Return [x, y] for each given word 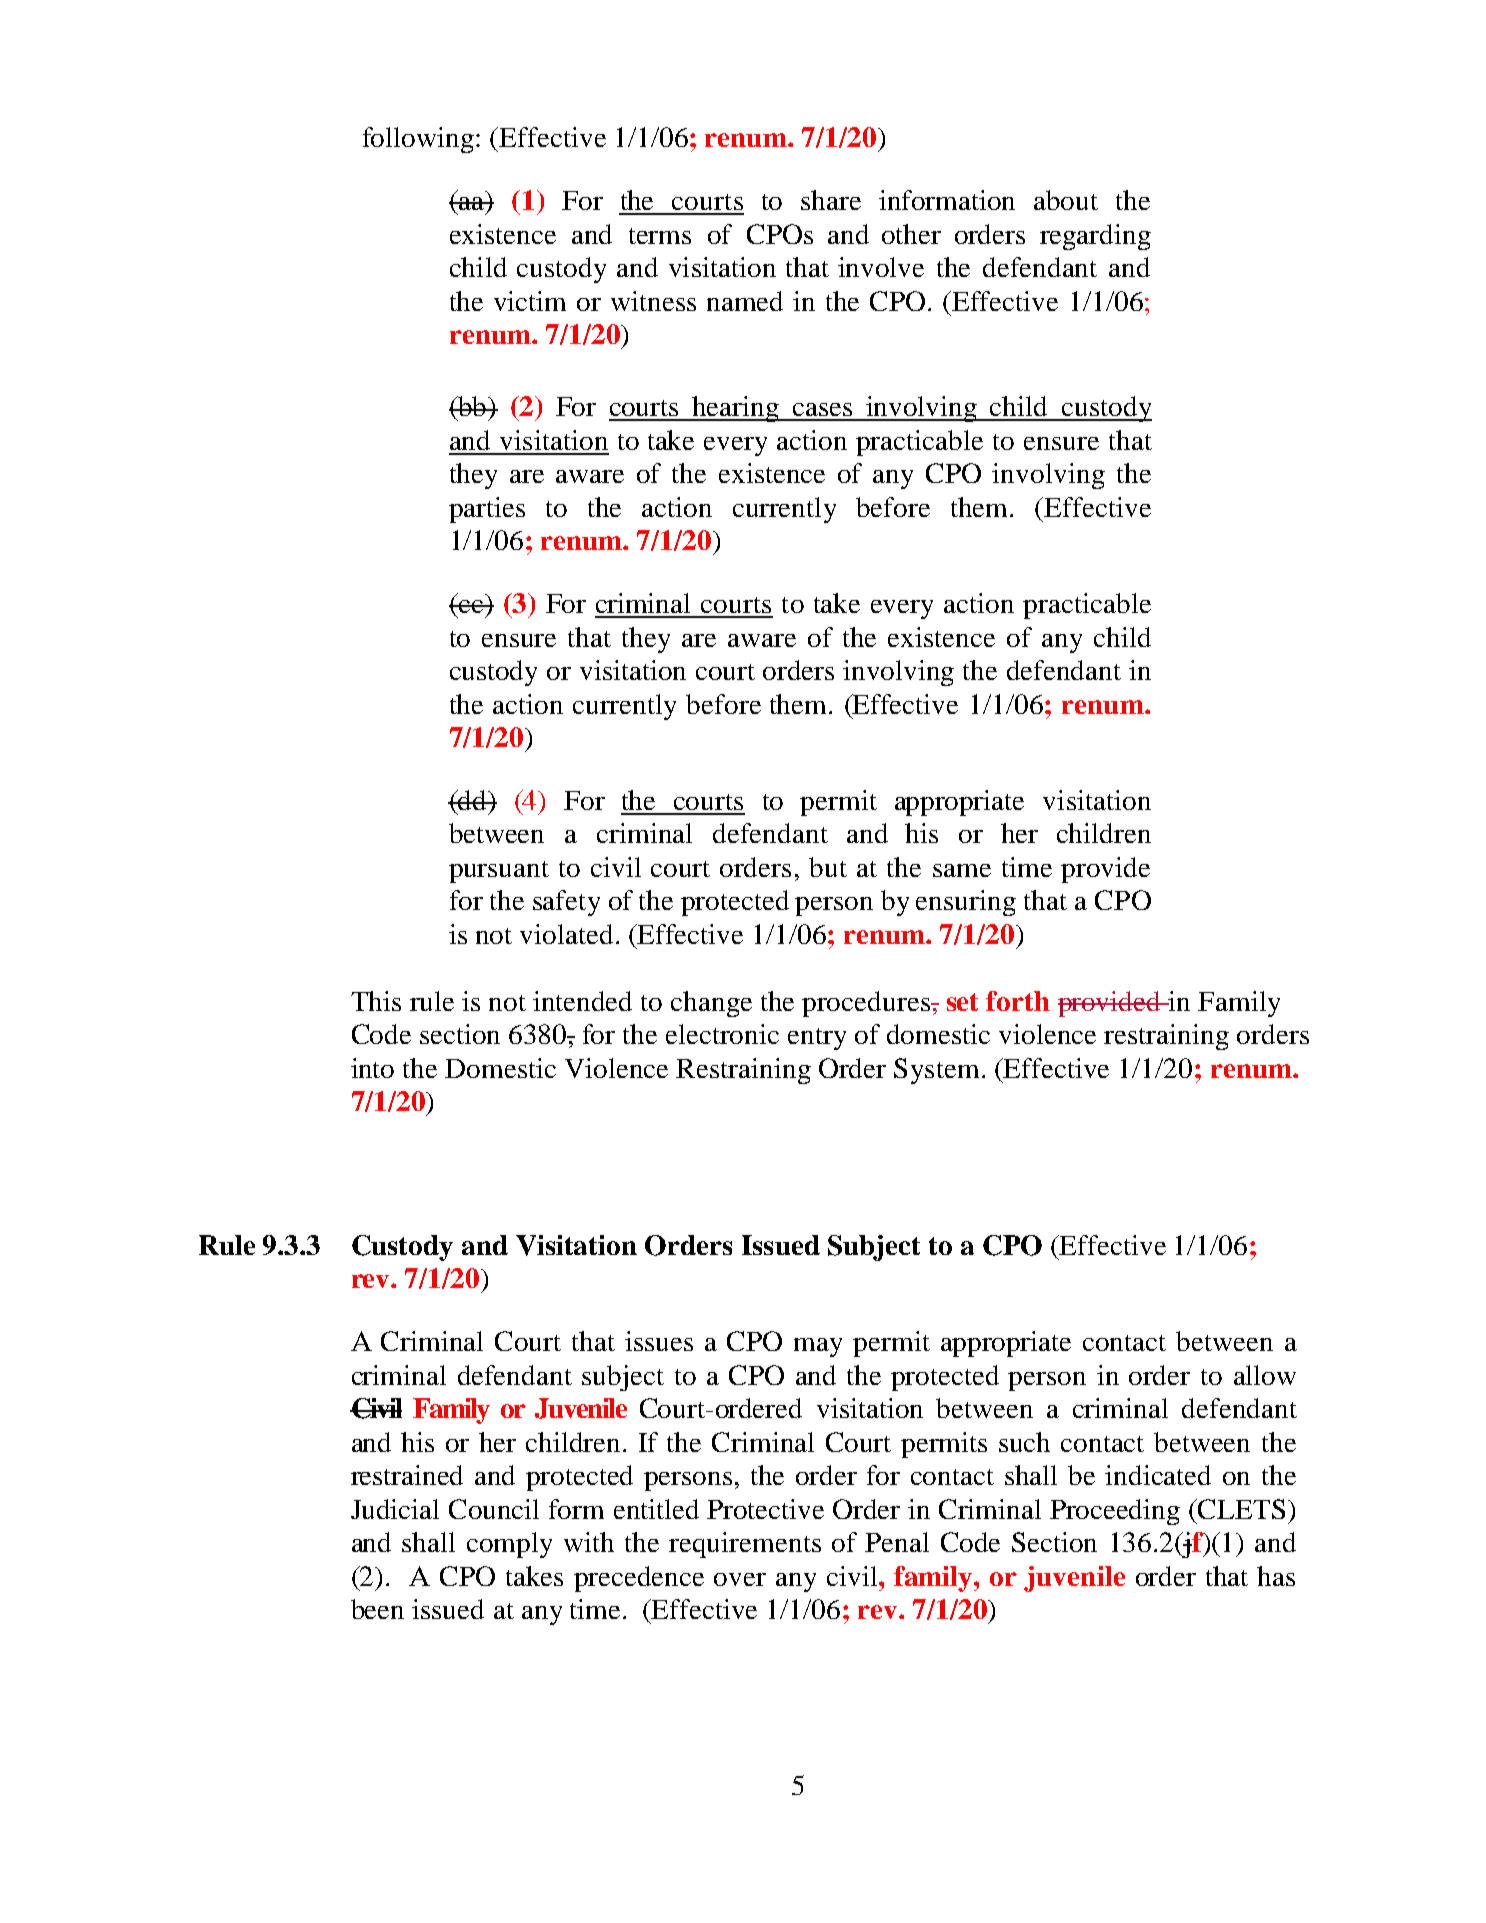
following [420, 140]
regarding [1095, 237]
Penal [897, 1542]
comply [509, 1545]
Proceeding [1115, 1512]
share [831, 200]
